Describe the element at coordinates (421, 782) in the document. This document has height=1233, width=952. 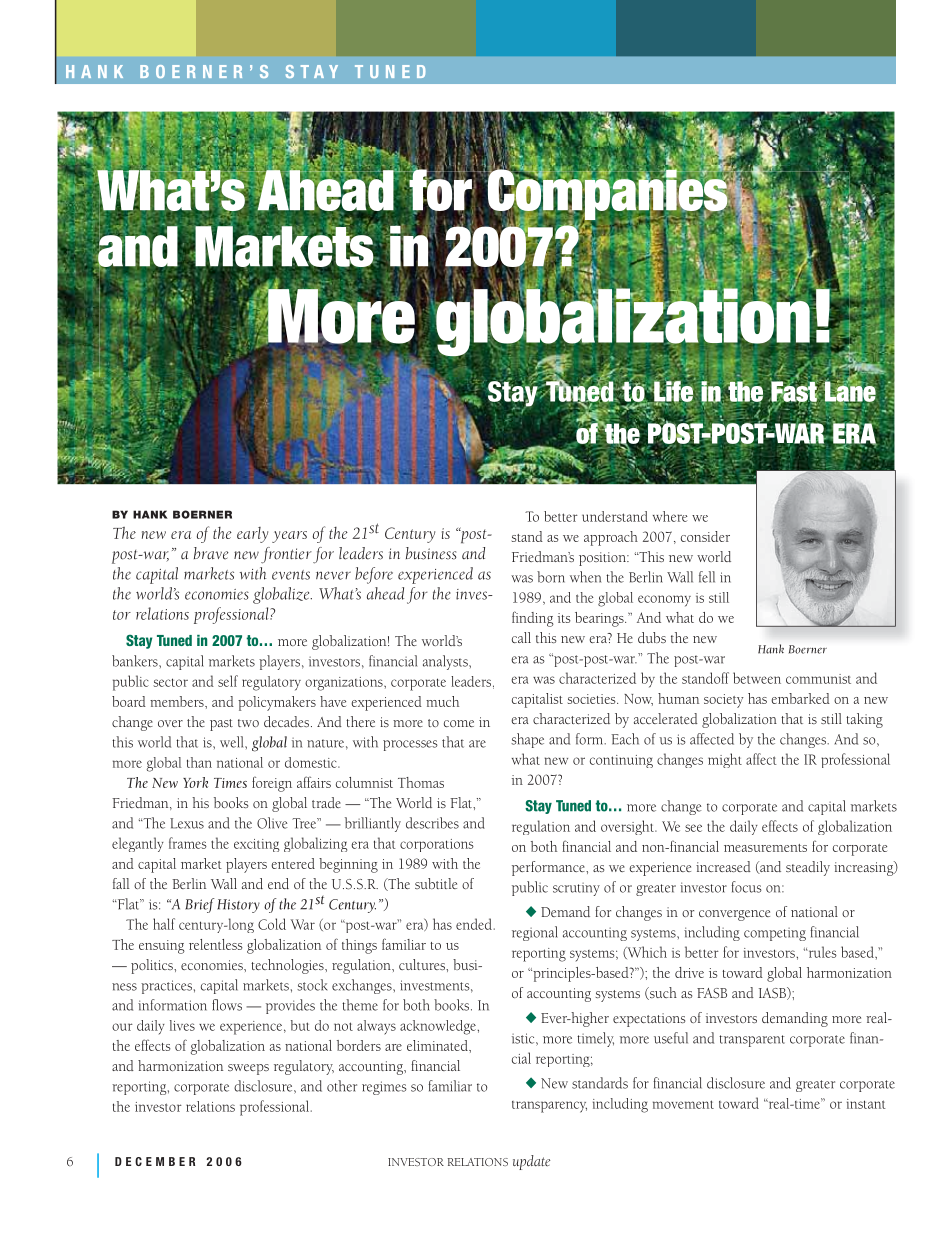
I see `Thomas` at that location.
